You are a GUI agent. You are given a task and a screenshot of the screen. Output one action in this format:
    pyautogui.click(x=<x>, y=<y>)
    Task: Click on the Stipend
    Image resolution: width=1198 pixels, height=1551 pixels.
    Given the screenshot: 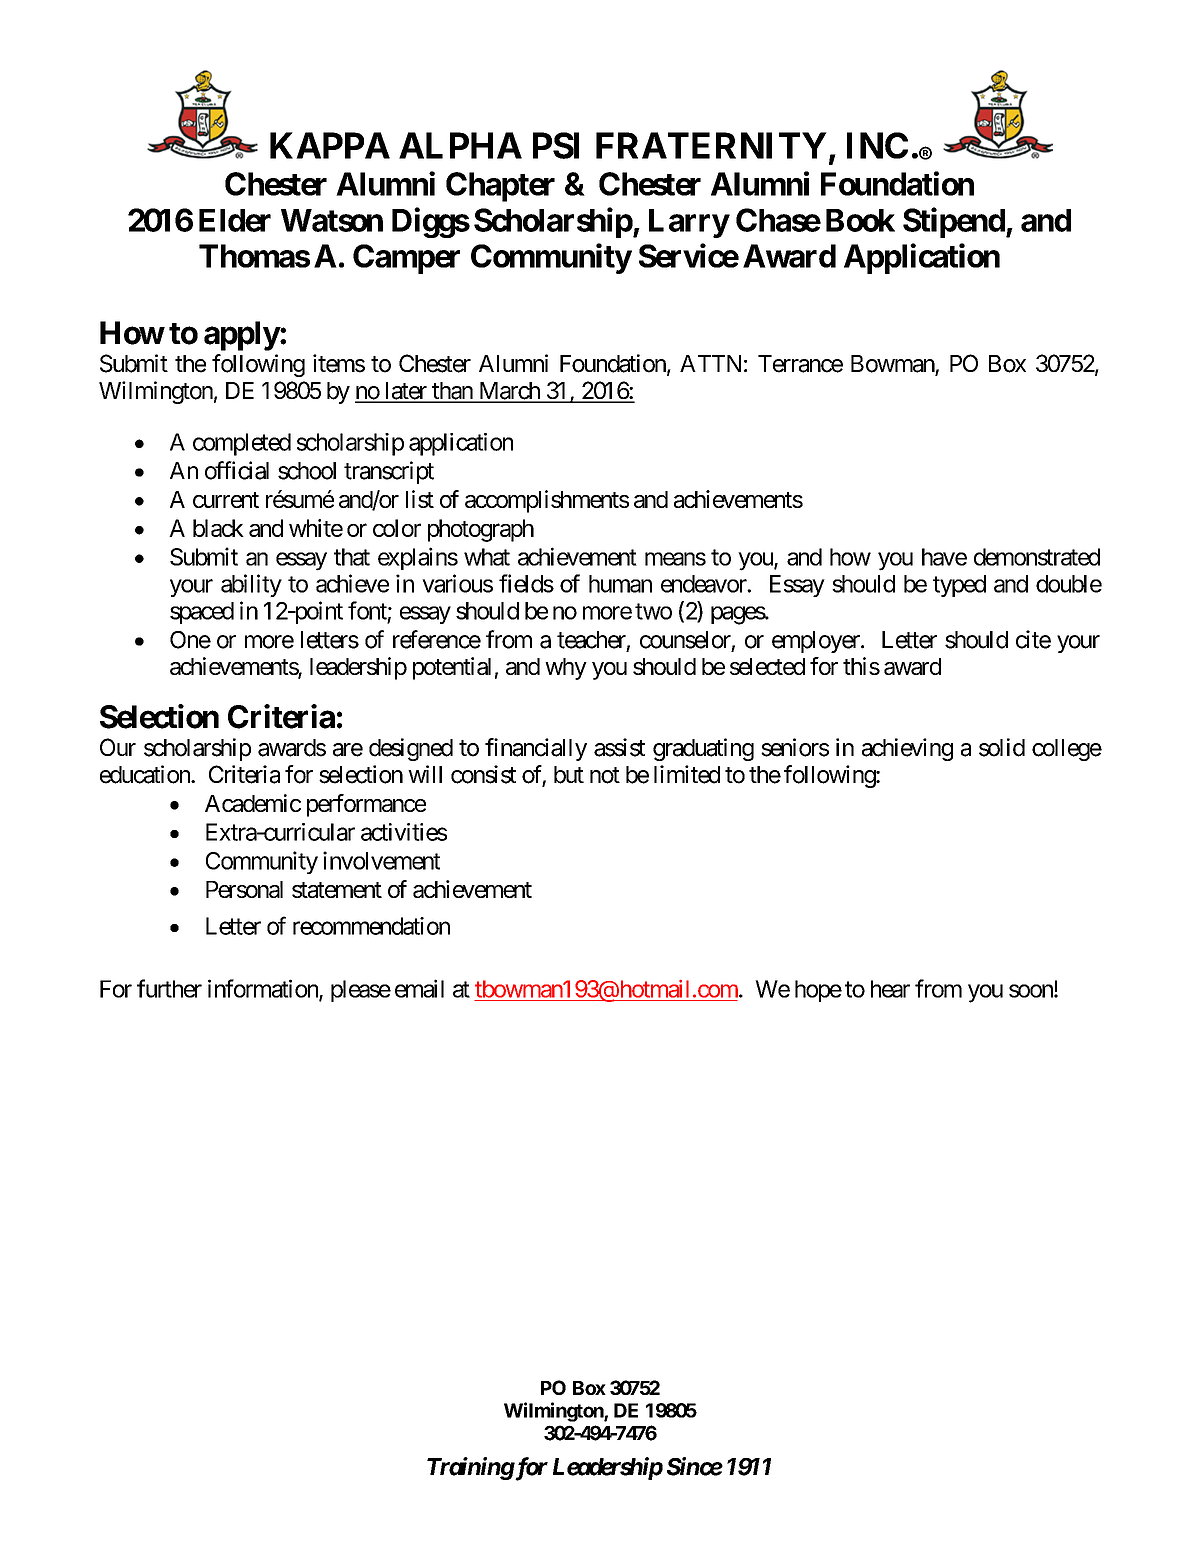 What is the action you would take?
    pyautogui.click(x=954, y=222)
